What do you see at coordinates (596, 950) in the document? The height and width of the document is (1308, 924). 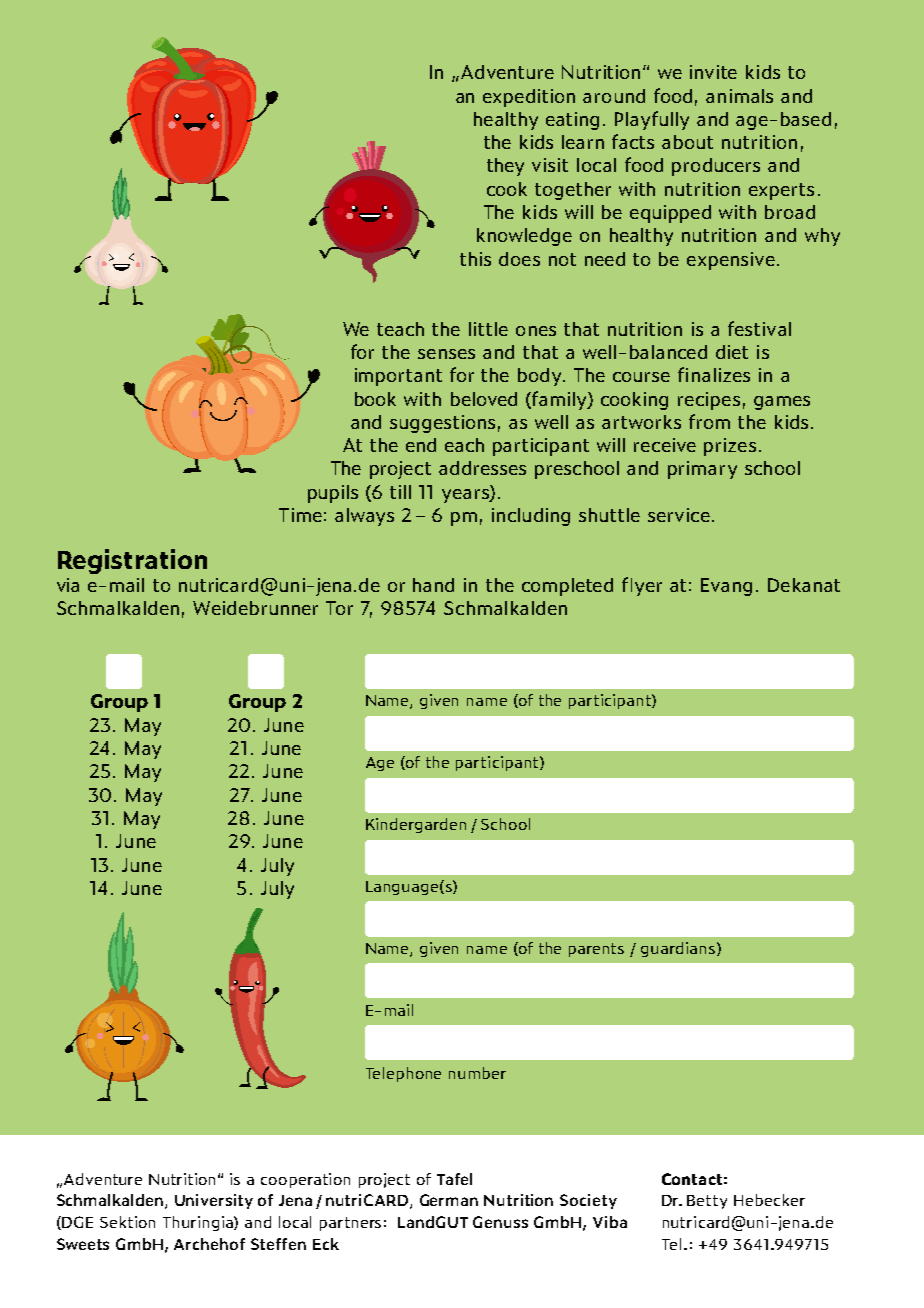 I see `parents` at bounding box center [596, 950].
